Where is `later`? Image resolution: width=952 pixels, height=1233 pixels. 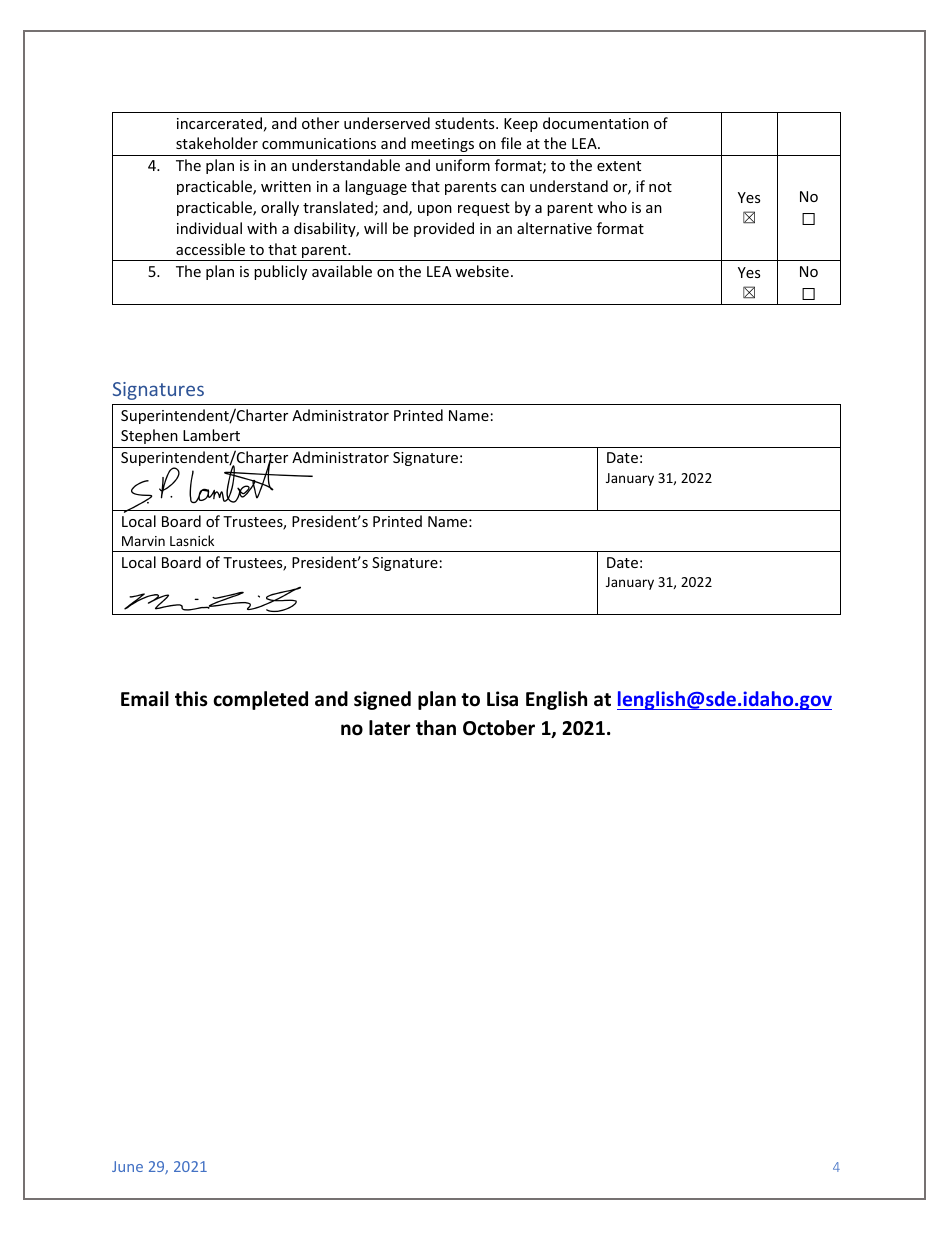
later is located at coordinates (389, 728).
